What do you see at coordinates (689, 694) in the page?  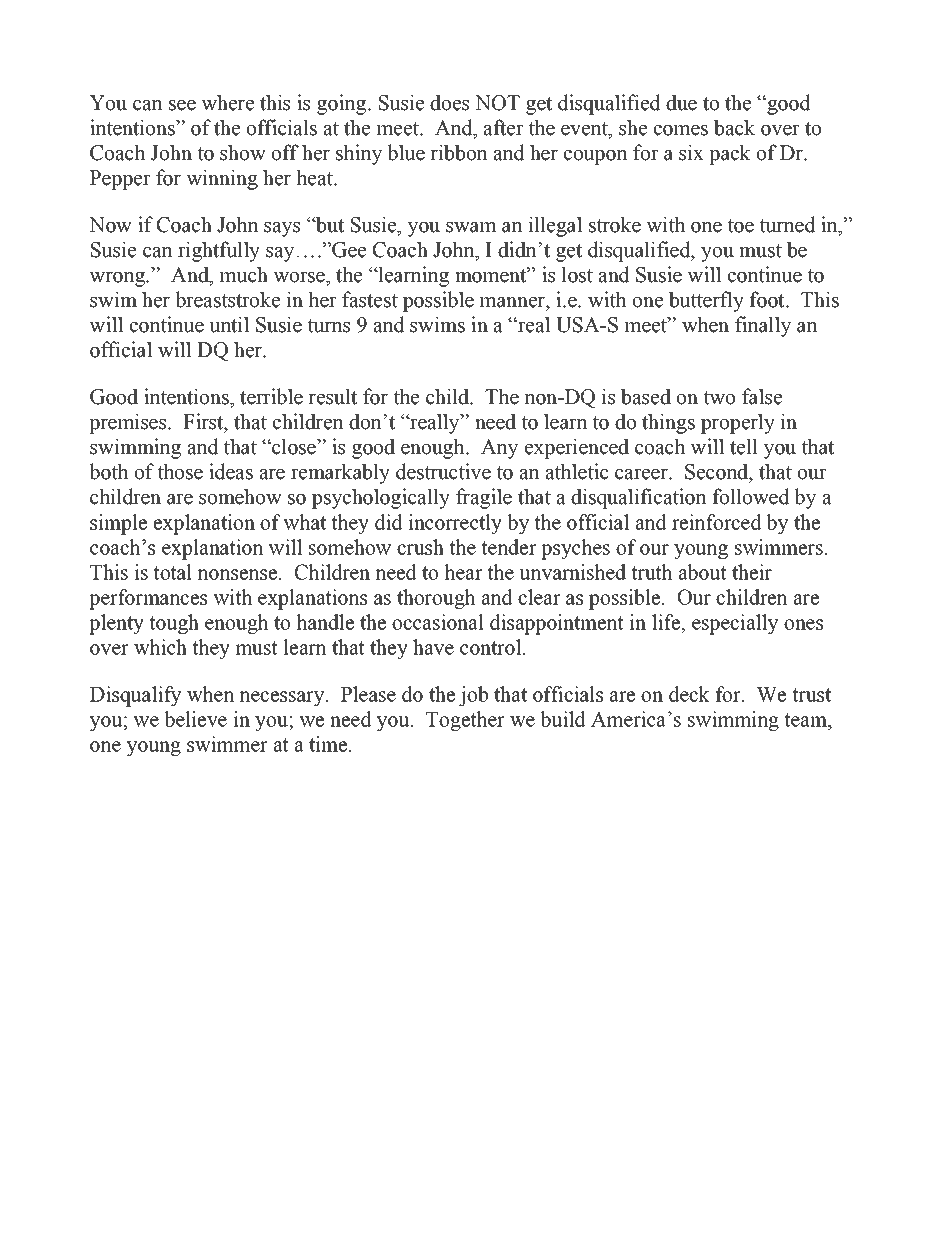 I see `deck` at bounding box center [689, 694].
